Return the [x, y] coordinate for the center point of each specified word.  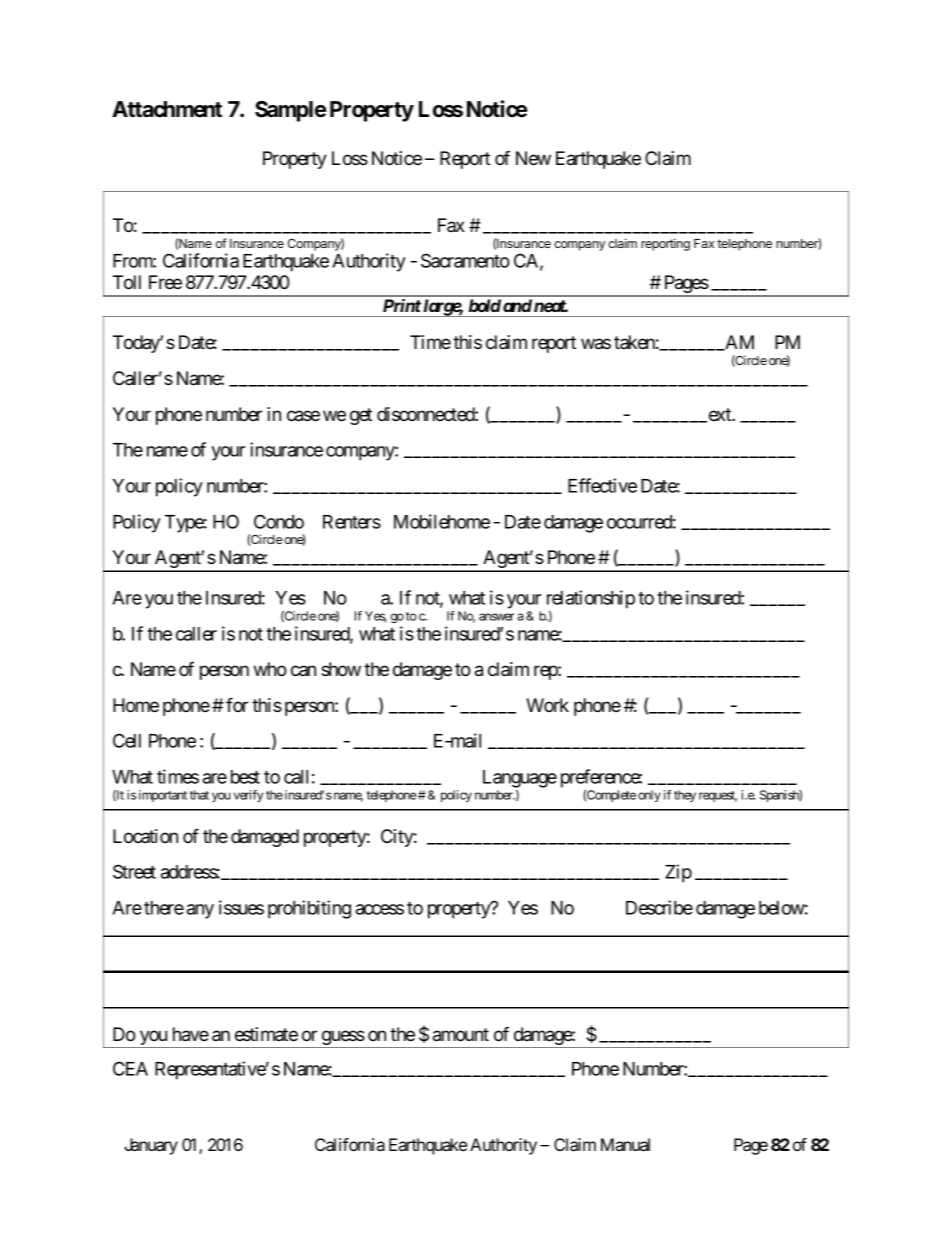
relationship [591, 599]
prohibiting [309, 909]
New [533, 158]
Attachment [167, 109]
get [361, 416]
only [649, 796]
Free [165, 282]
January [151, 1146]
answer [496, 617]
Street [134, 871]
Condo [279, 521]
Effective [602, 485]
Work [547, 705]
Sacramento [465, 260]
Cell [127, 740]
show [341, 669]
